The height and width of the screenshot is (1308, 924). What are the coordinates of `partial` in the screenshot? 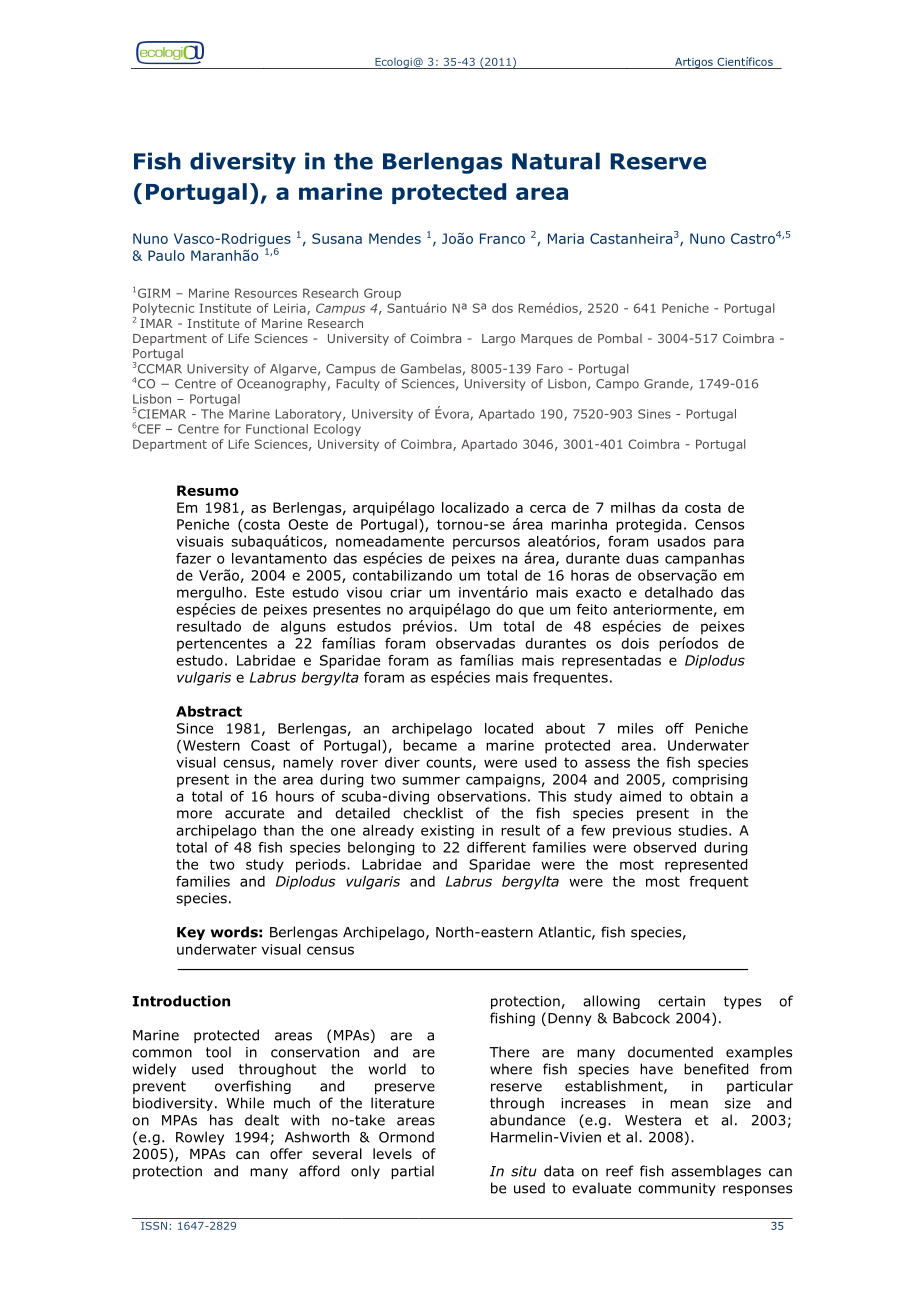 It's located at (412, 1172).
